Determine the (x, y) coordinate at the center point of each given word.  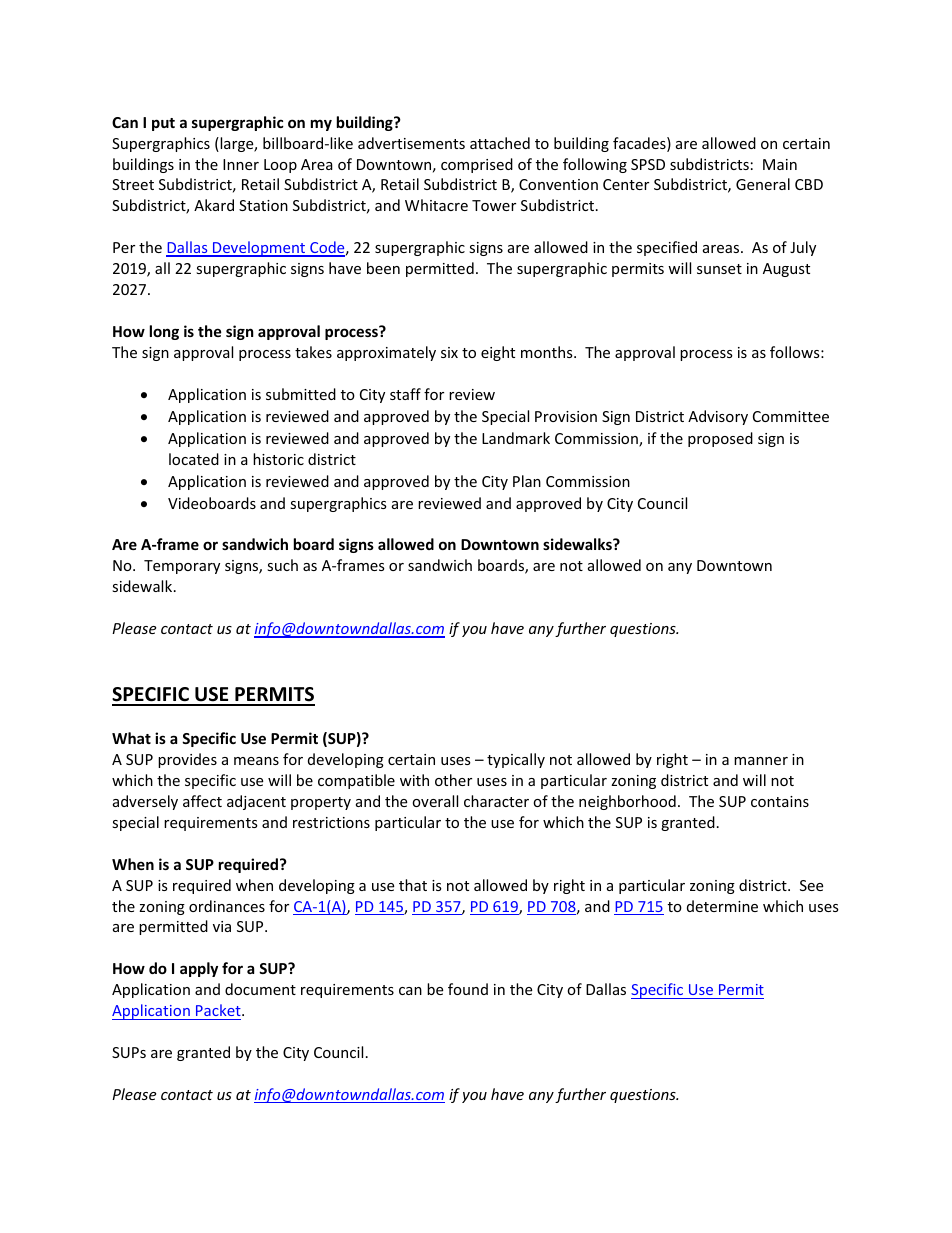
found (468, 989)
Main (780, 164)
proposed (720, 439)
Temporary (182, 567)
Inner (241, 164)
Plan (527, 481)
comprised (477, 165)
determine (722, 906)
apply (199, 969)
